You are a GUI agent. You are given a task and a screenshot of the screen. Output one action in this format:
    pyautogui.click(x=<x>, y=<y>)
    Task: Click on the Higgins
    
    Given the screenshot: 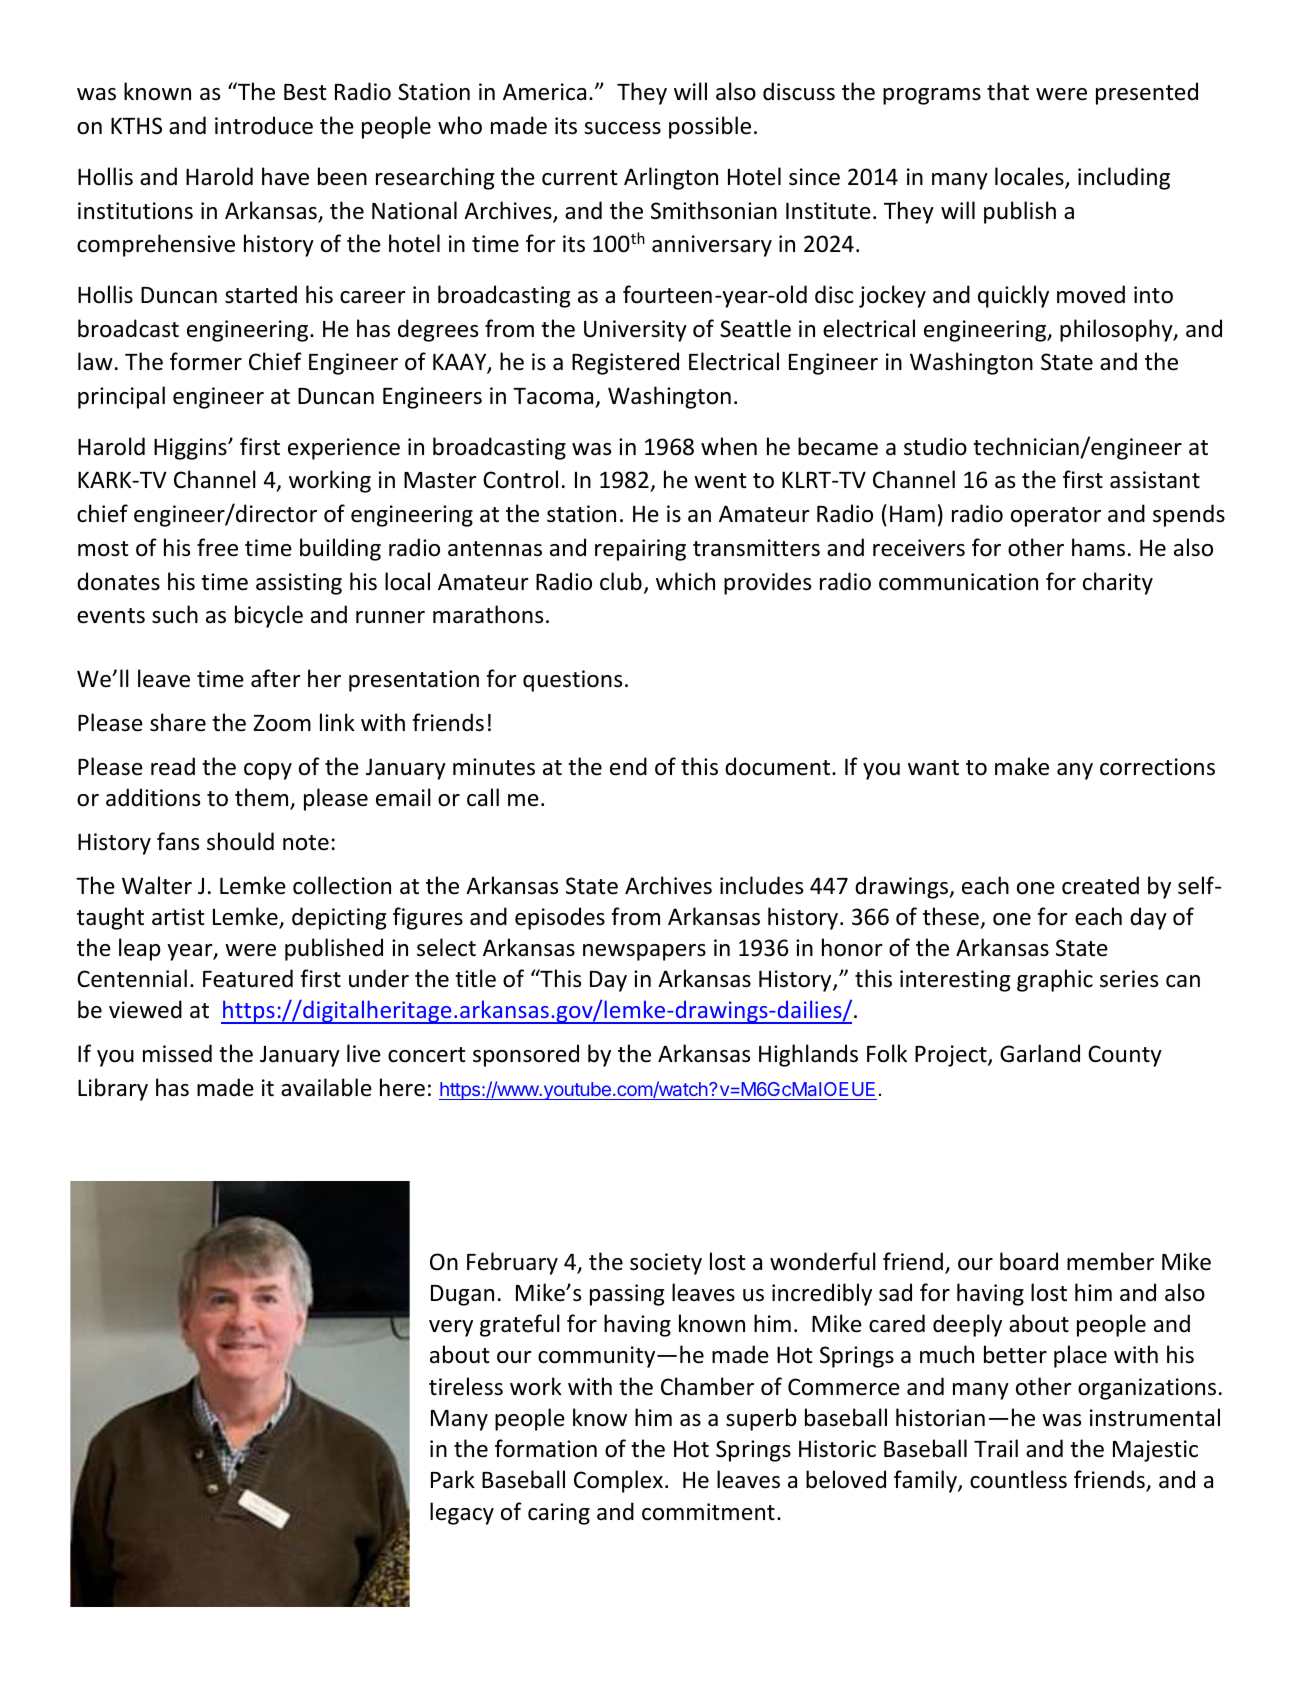 What is the action you would take?
    pyautogui.click(x=191, y=449)
